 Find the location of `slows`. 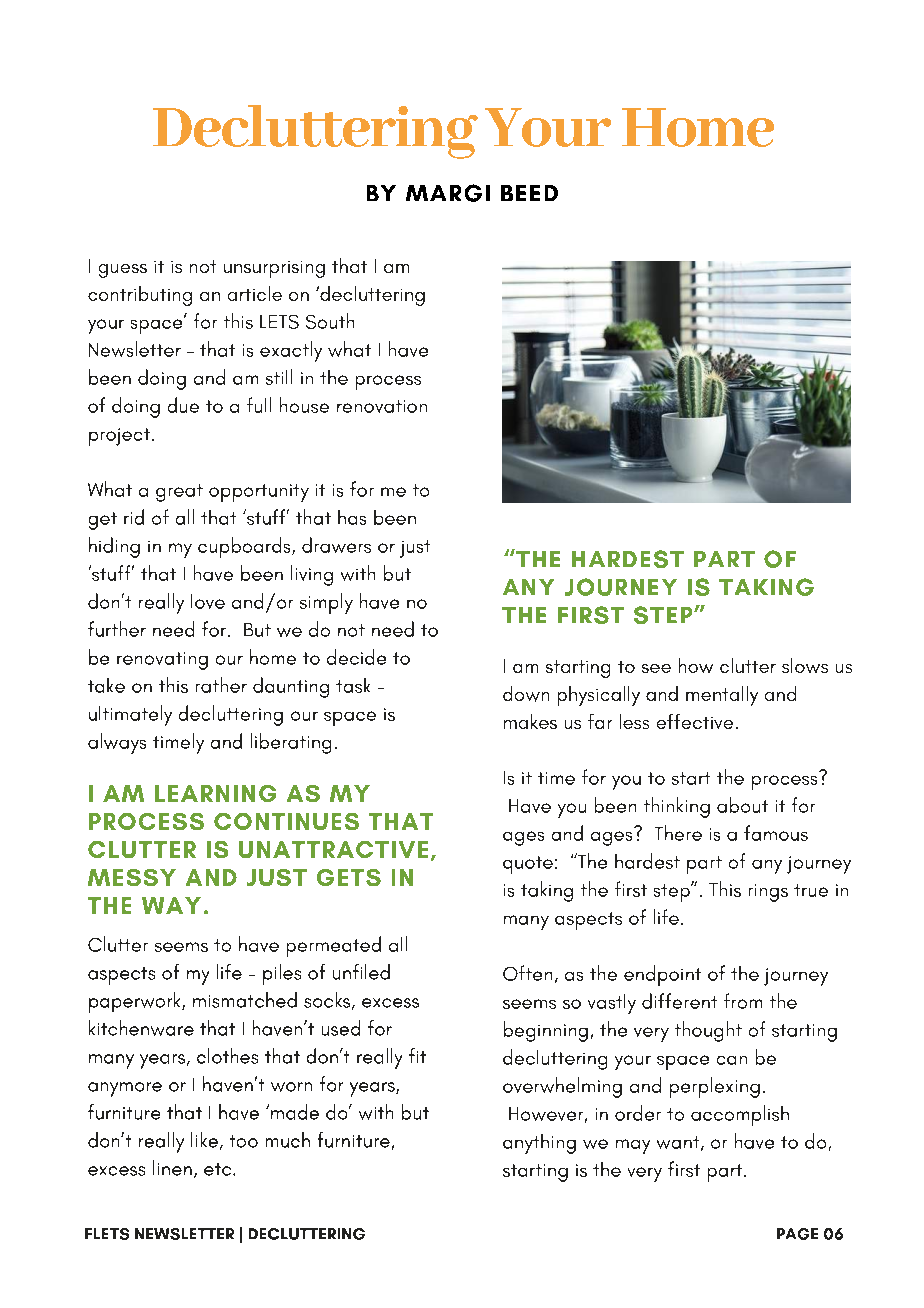

slows is located at coordinates (805, 665).
